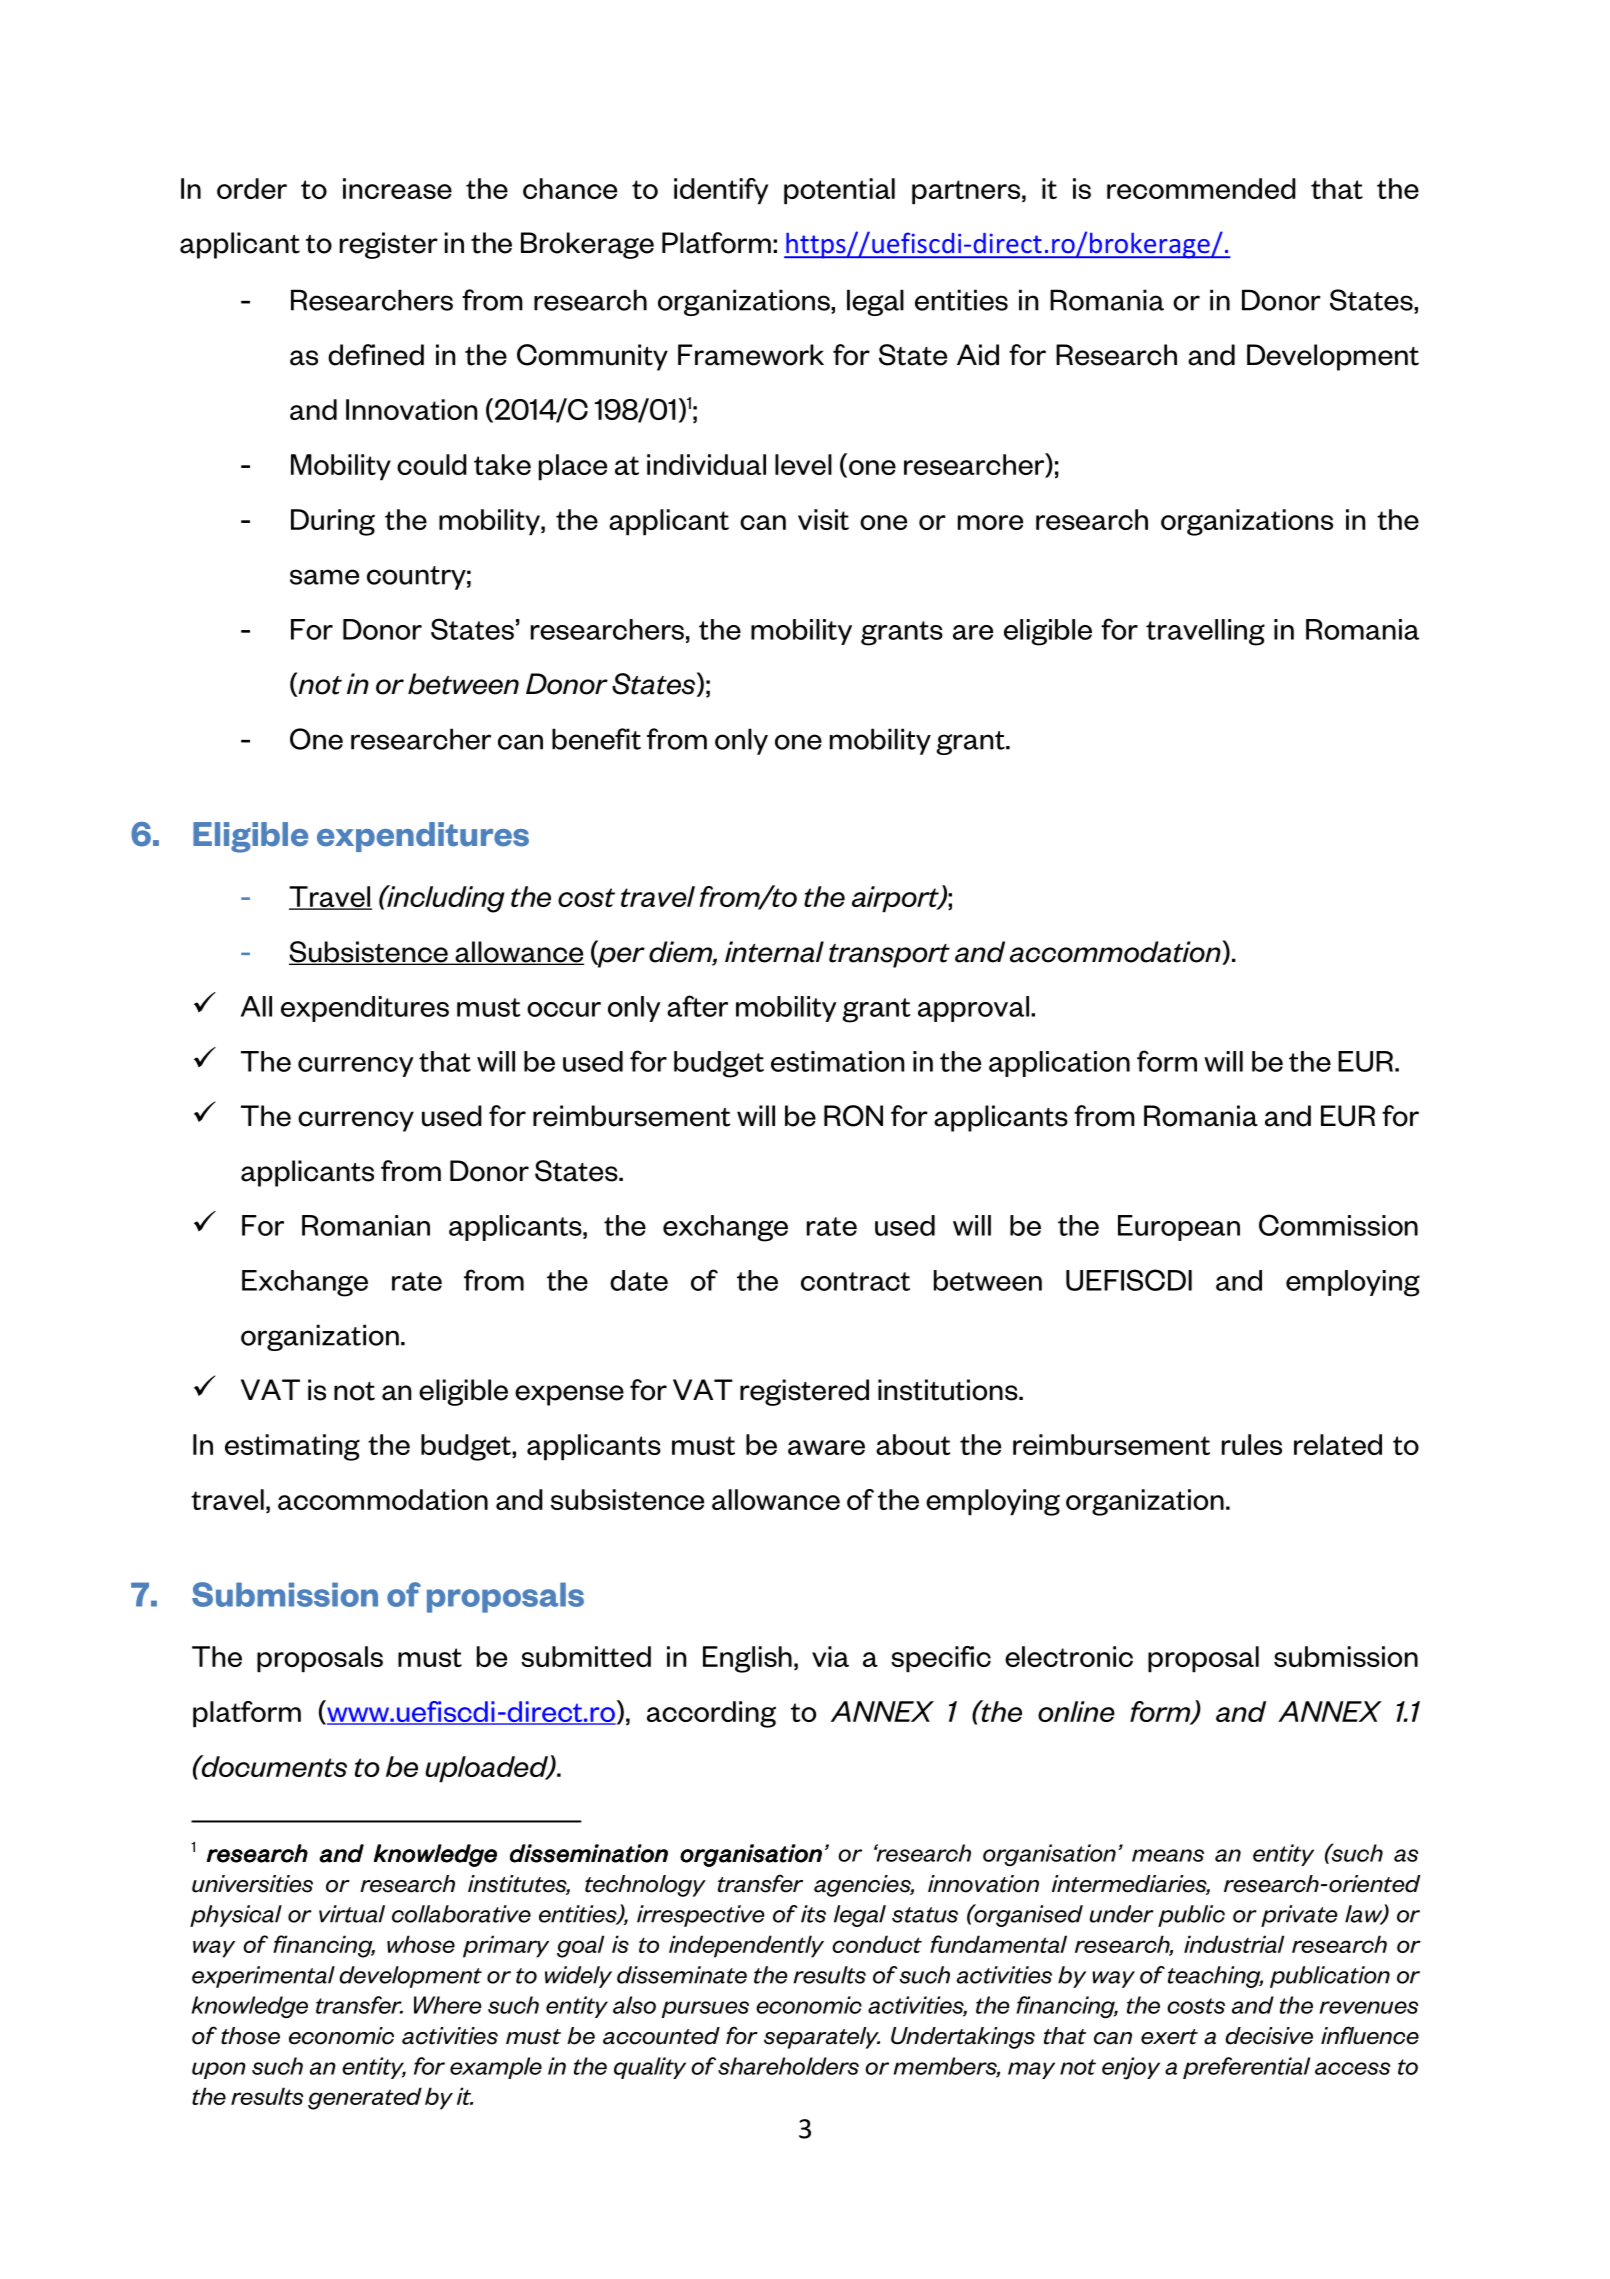 This page has width=1610, height=2279. Describe the element at coordinates (839, 191) in the page. I see `potential` at that location.
